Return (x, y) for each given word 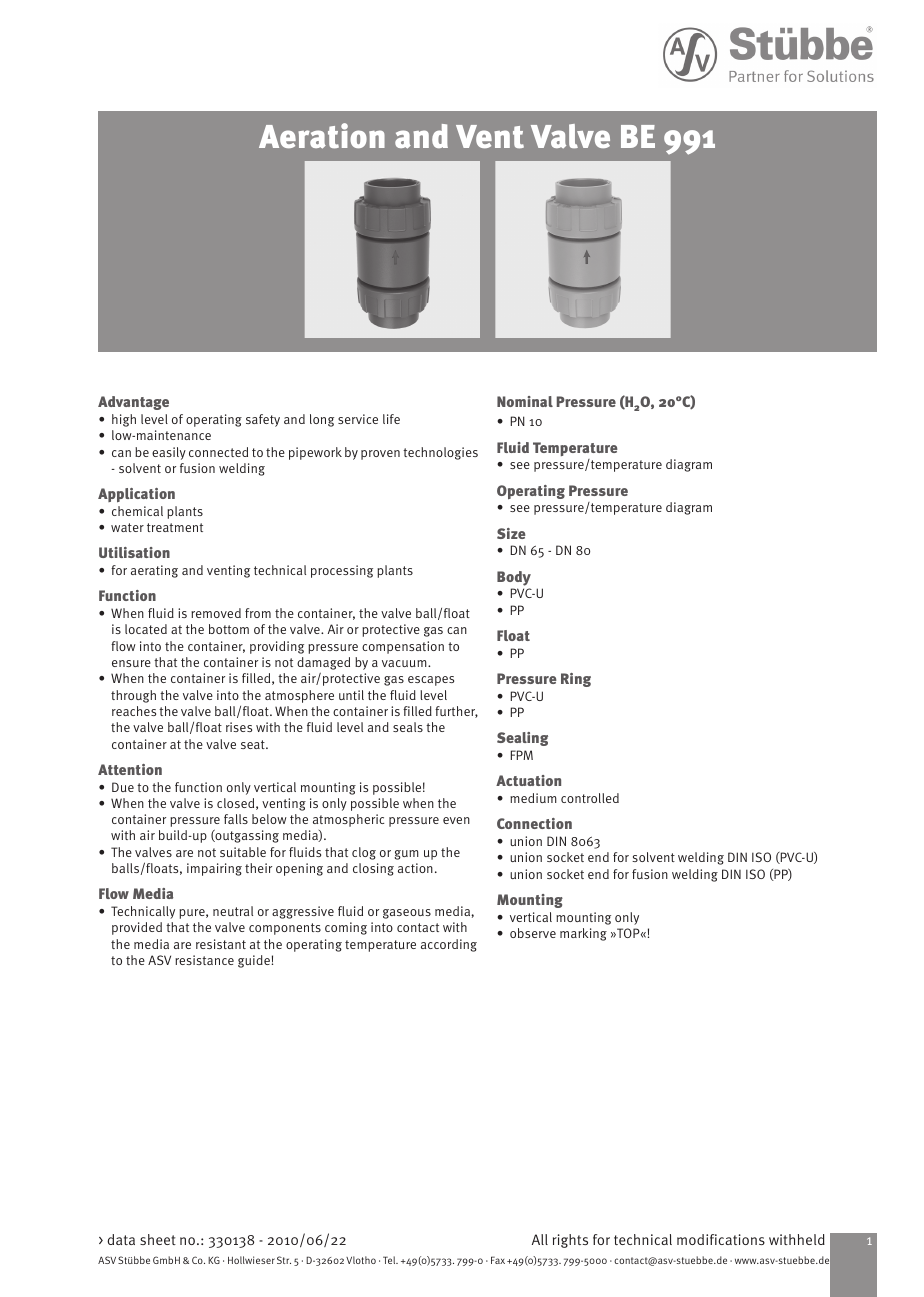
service (358, 419)
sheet (158, 1239)
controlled (590, 798)
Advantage (133, 403)
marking (583, 934)
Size (511, 533)
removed (216, 613)
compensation (403, 647)
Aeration (322, 136)
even (456, 820)
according (449, 945)
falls (236, 819)
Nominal (525, 401)
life (391, 419)
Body (514, 578)
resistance (204, 960)
